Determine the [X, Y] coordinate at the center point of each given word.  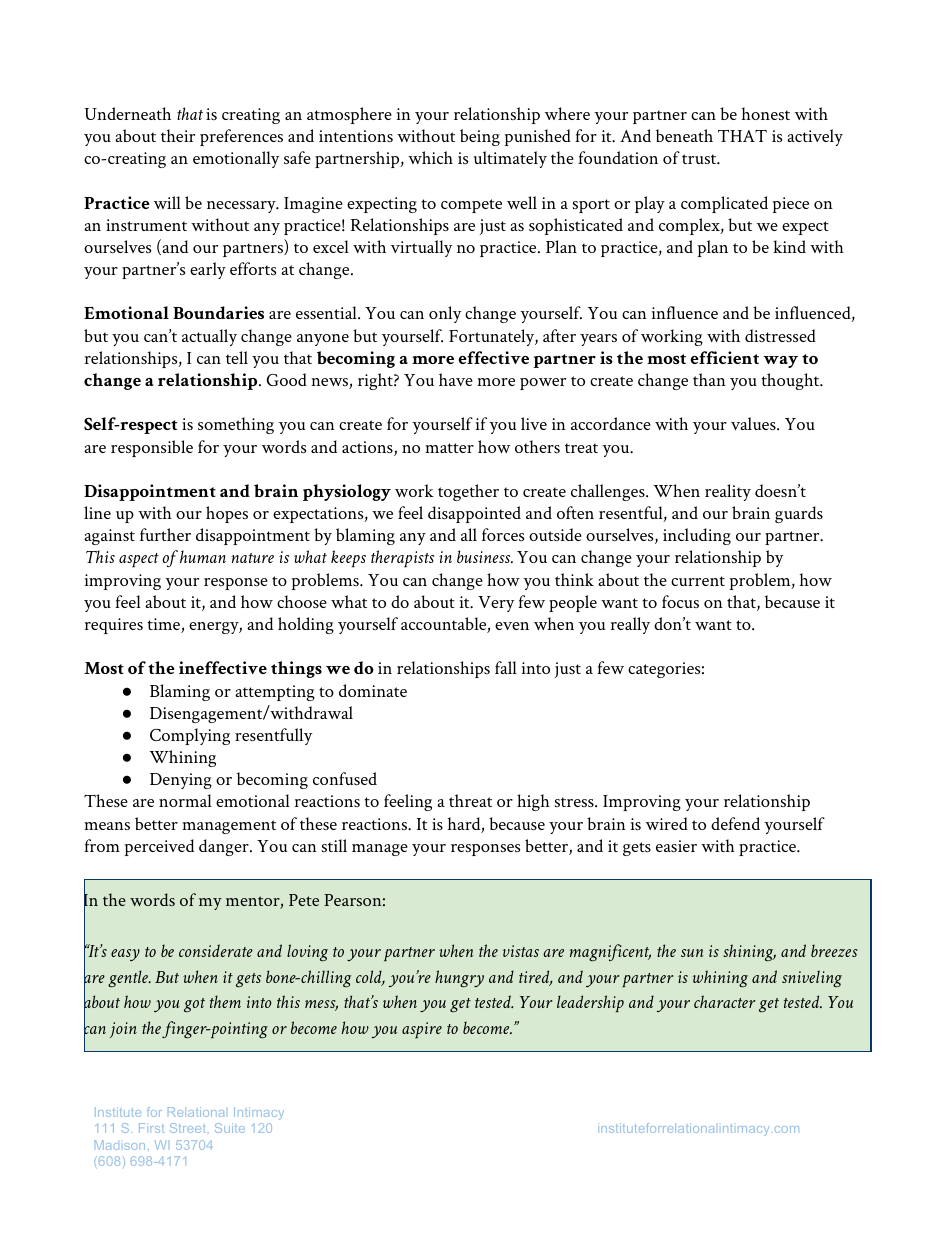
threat [470, 800]
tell [237, 357]
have [456, 379]
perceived [159, 847]
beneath [684, 135]
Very [496, 604]
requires [114, 626]
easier [676, 846]
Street [188, 1128]
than [709, 379]
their [178, 135]
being [480, 137]
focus [680, 601]
